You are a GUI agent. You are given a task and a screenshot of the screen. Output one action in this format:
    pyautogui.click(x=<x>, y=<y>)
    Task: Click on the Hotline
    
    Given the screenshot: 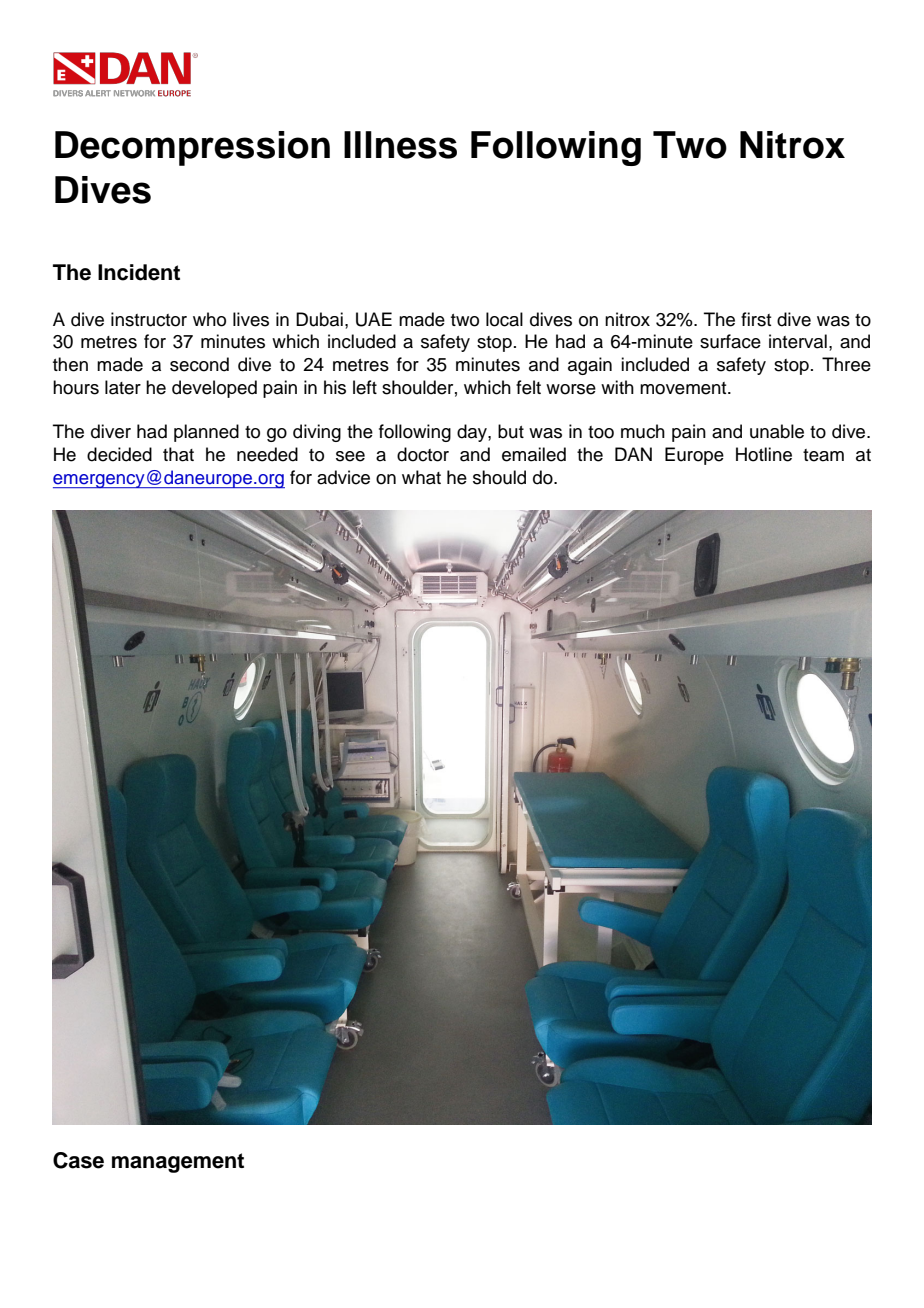 What is the action you would take?
    pyautogui.click(x=764, y=454)
